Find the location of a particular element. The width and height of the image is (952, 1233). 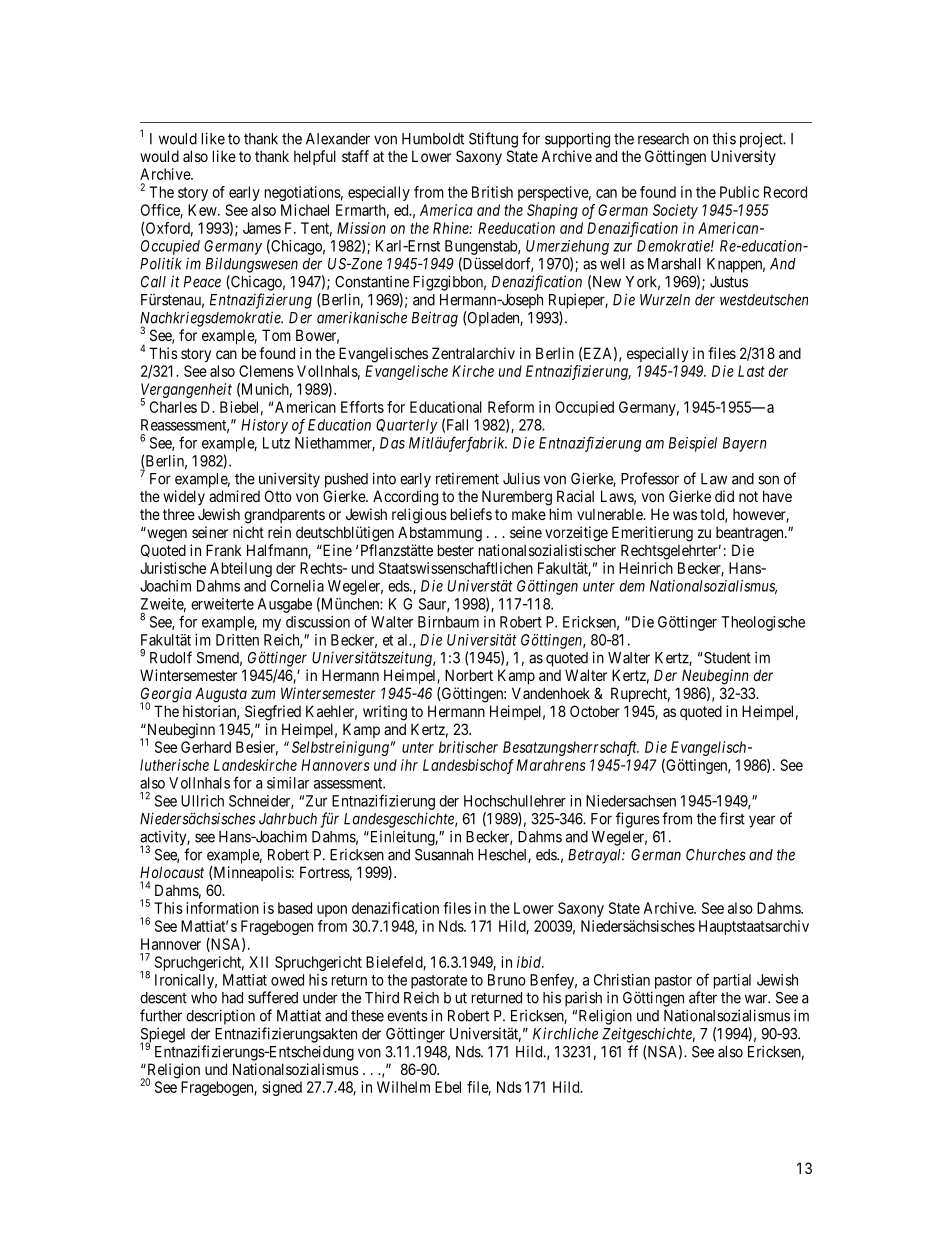

Public is located at coordinates (739, 192).
